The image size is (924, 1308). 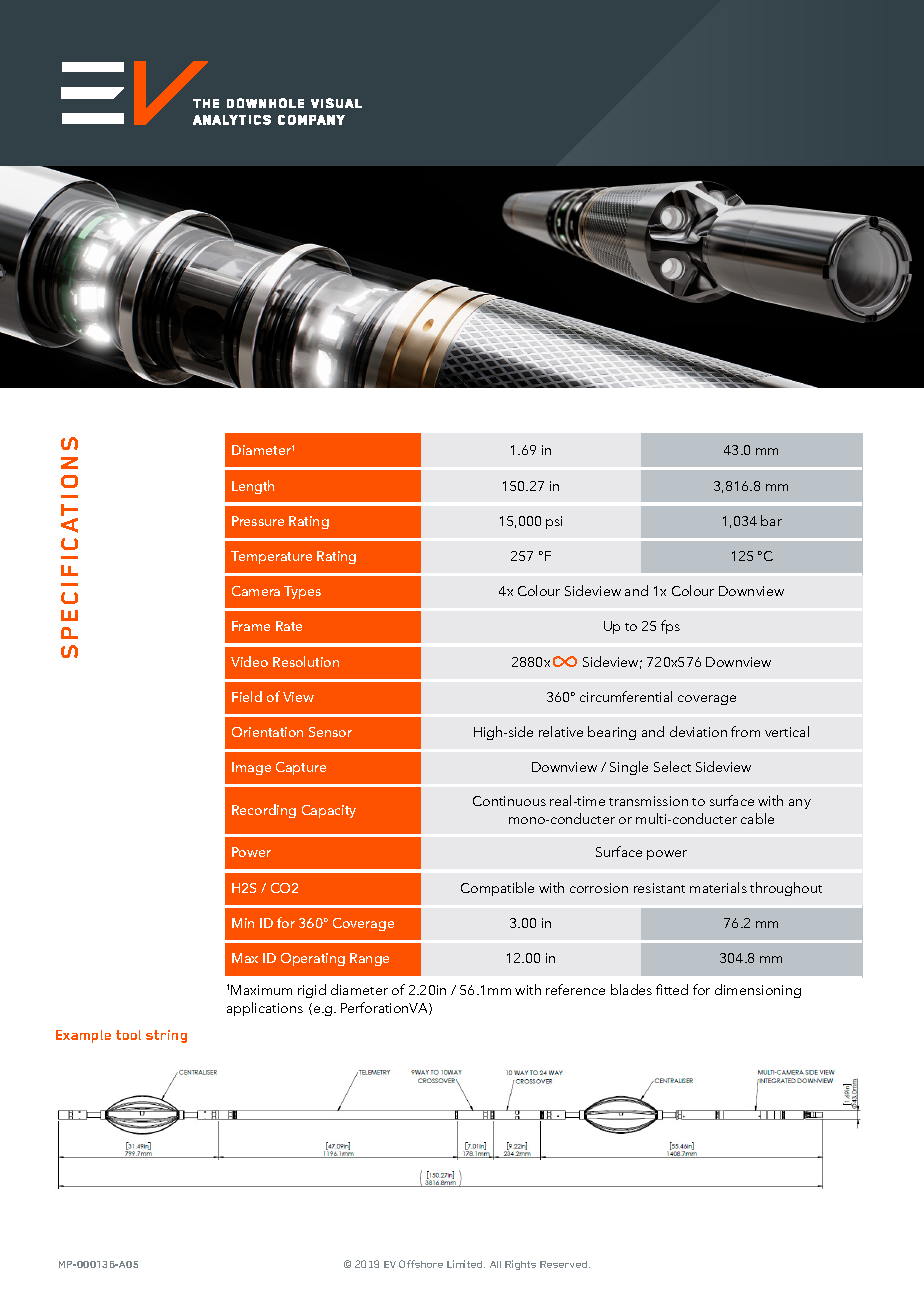 What do you see at coordinates (251, 768) in the screenshot?
I see `Image` at bounding box center [251, 768].
